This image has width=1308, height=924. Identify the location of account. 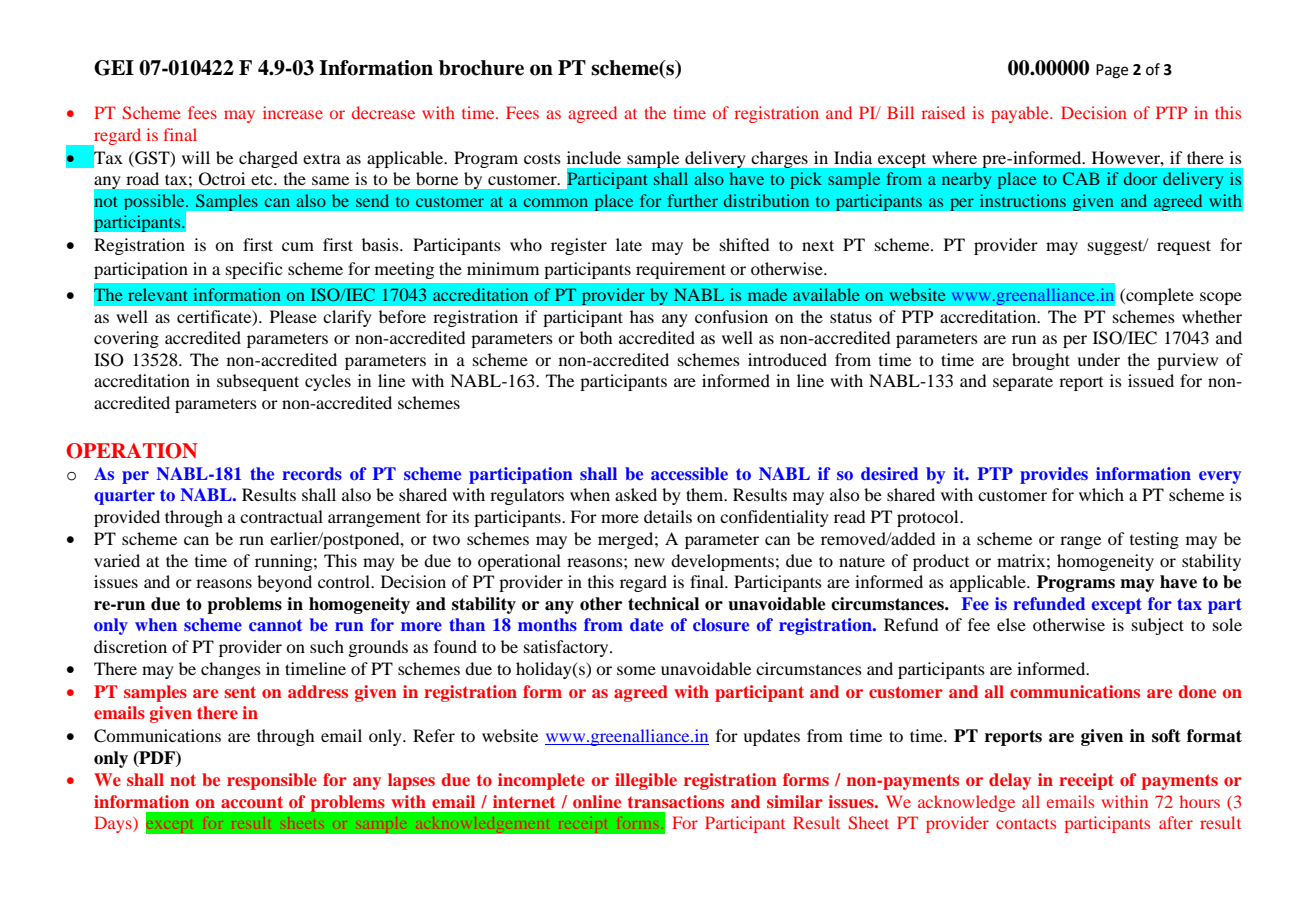
(252, 802).
